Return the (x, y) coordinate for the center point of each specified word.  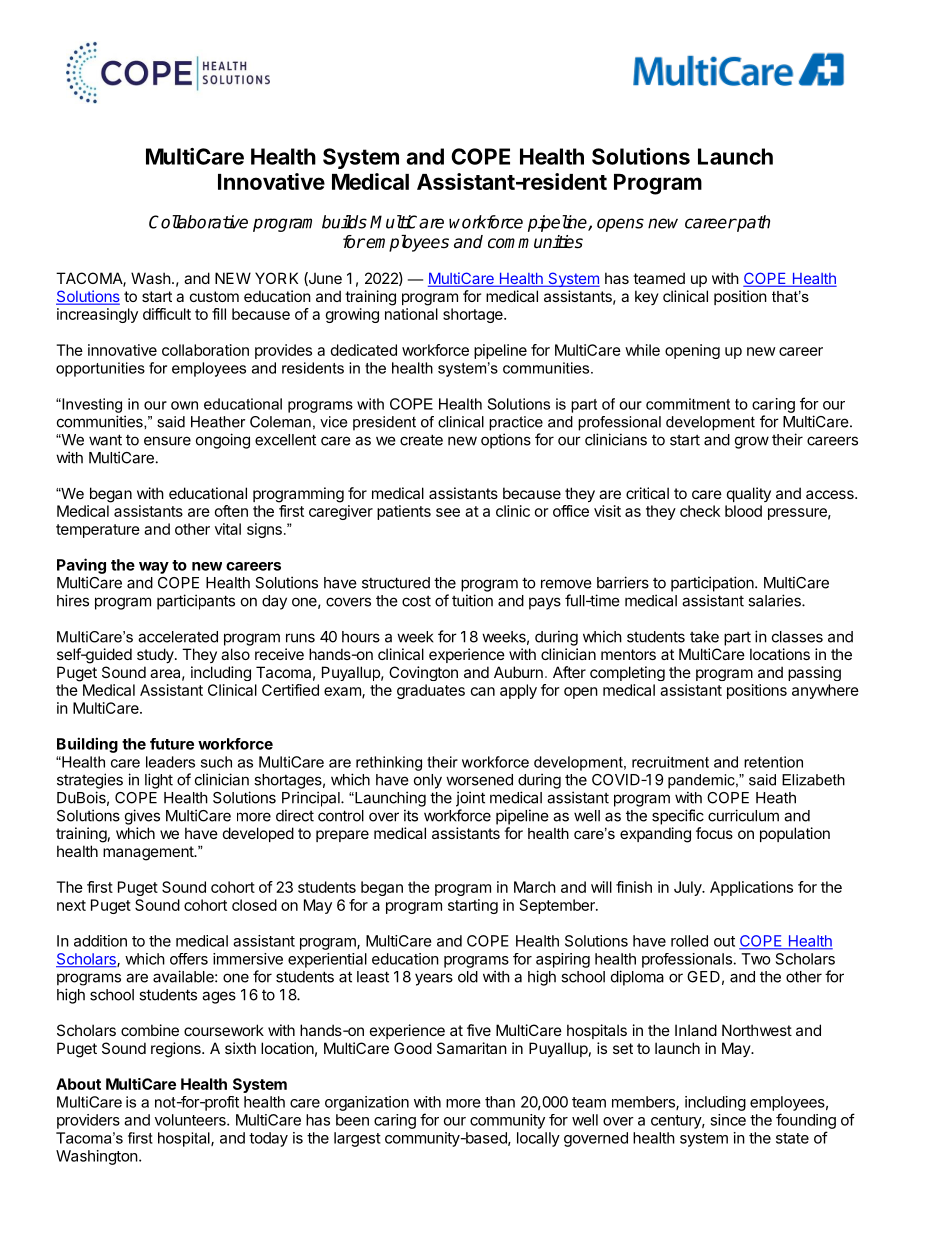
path (752, 223)
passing (814, 673)
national (411, 314)
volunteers (191, 1120)
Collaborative (198, 222)
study (156, 655)
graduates (431, 691)
